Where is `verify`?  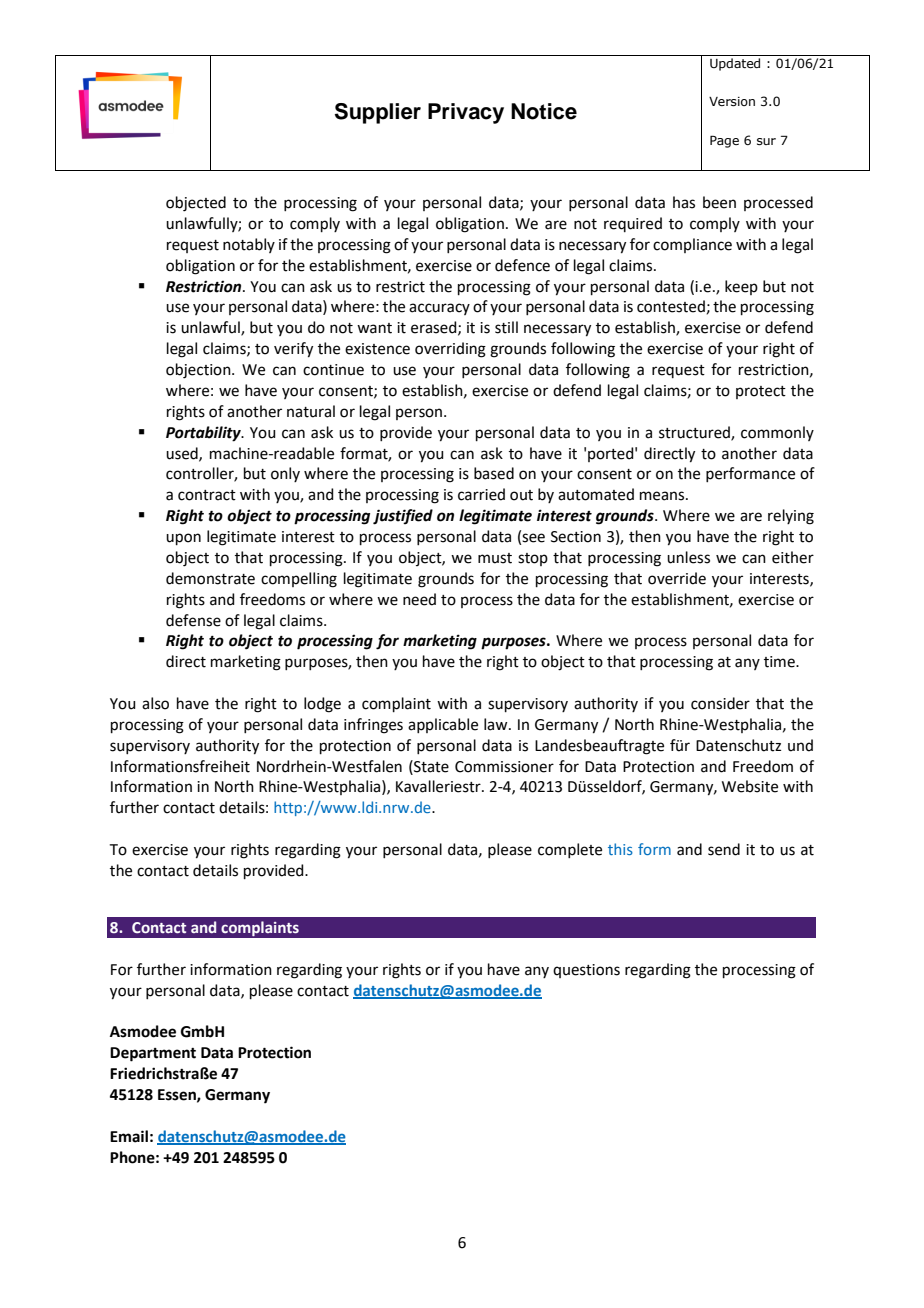 verify is located at coordinates (293, 350).
